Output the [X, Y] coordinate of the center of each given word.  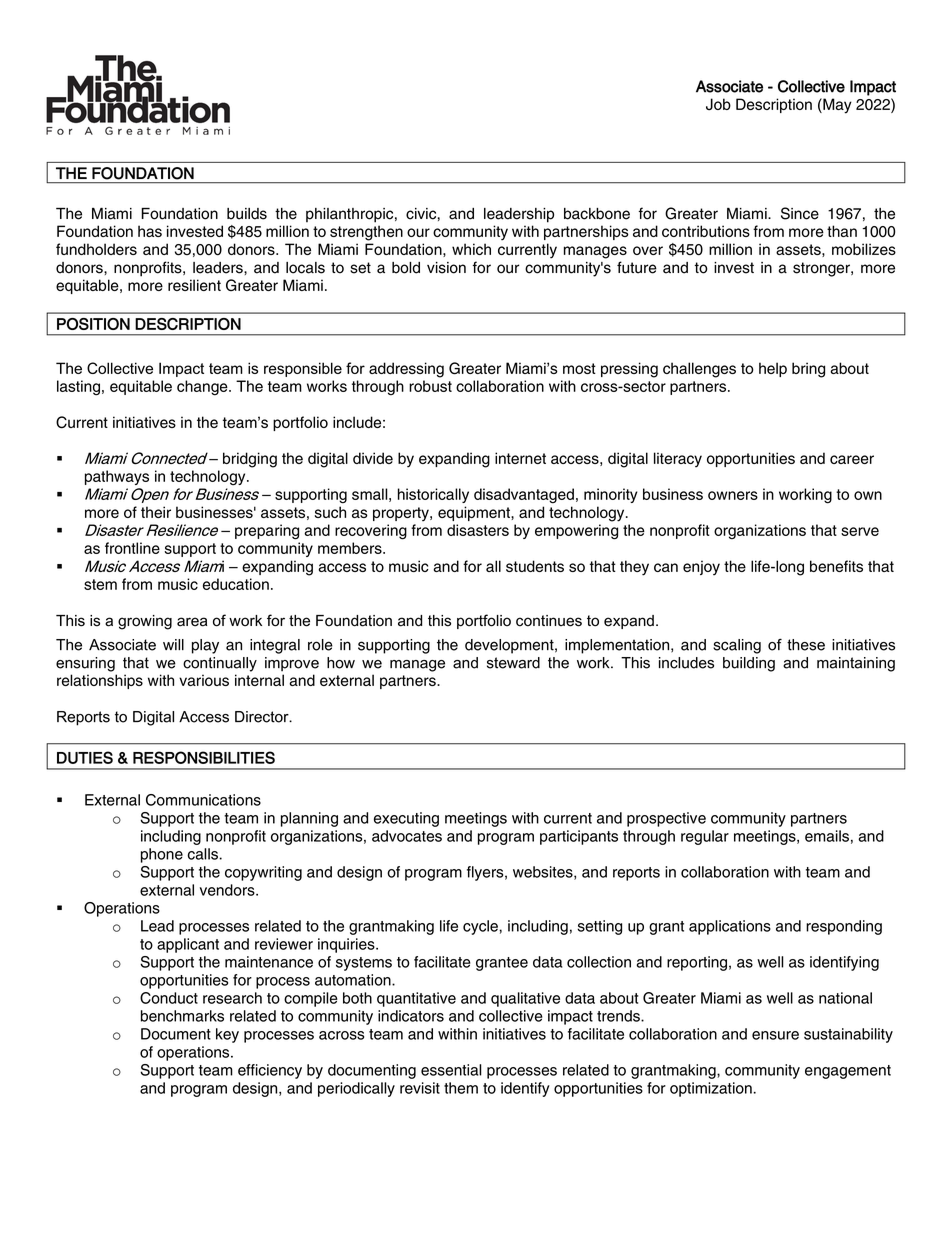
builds [247, 214]
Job [718, 104]
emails [827, 836]
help [773, 369]
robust [430, 386]
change [203, 388]
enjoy [701, 567]
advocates [407, 836]
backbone [597, 214]
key [227, 1035]
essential [451, 1070]
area [192, 622]
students [535, 566]
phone [162, 855]
